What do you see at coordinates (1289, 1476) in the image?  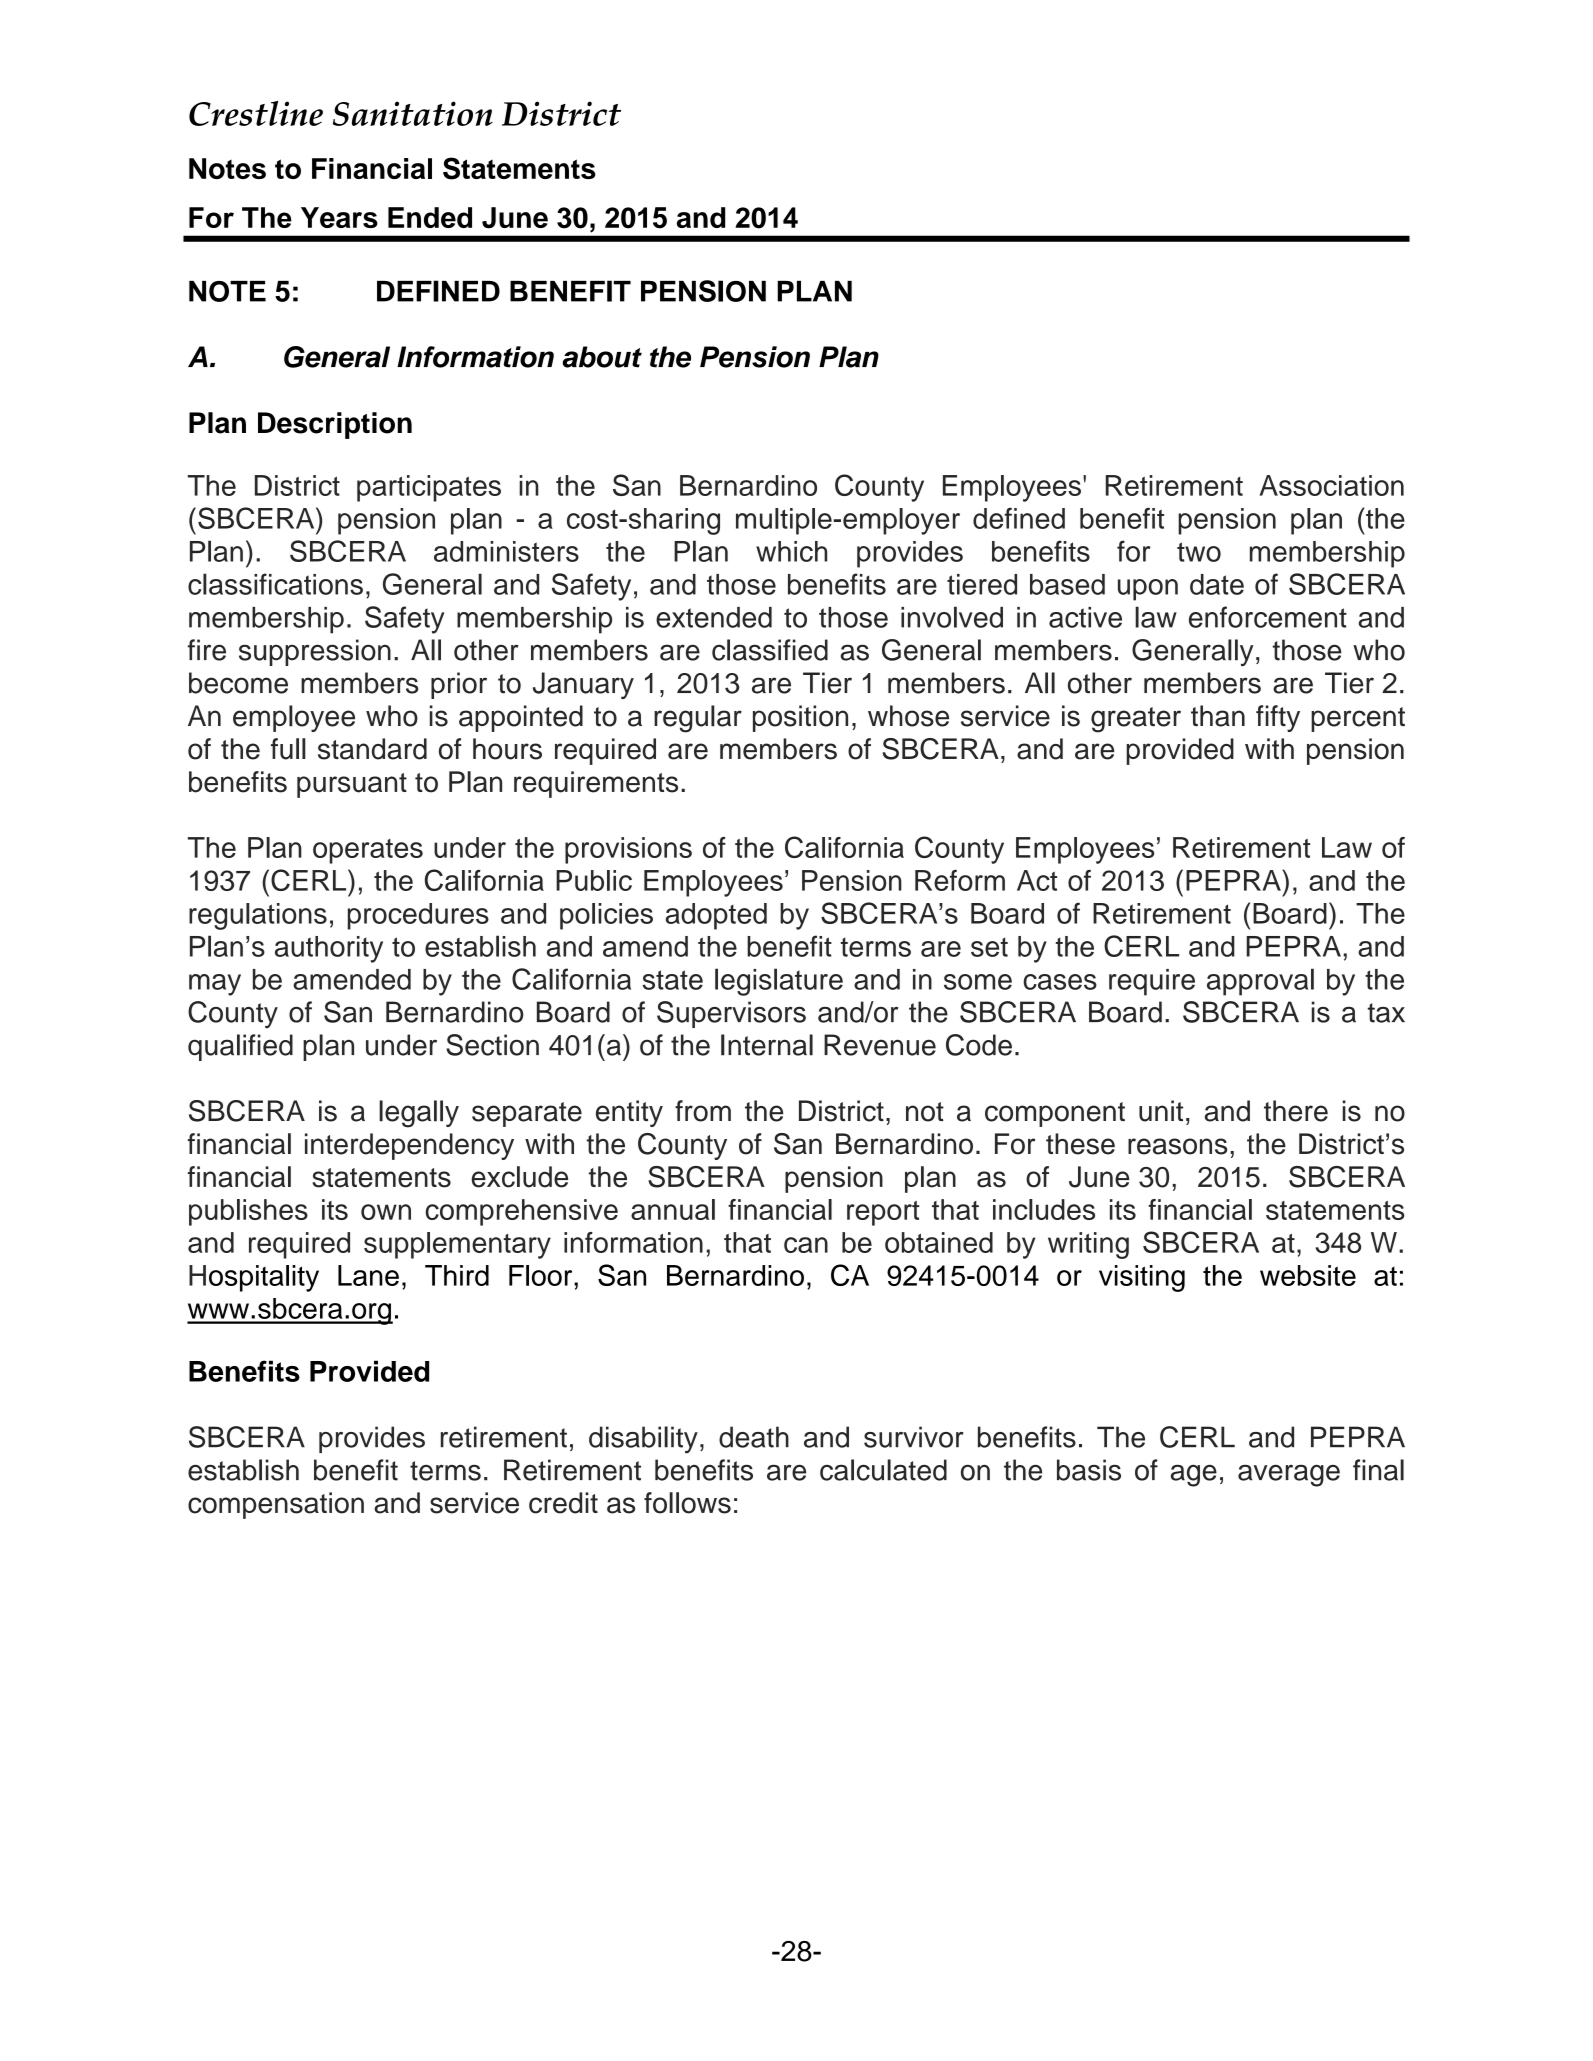 I see `average` at bounding box center [1289, 1476].
